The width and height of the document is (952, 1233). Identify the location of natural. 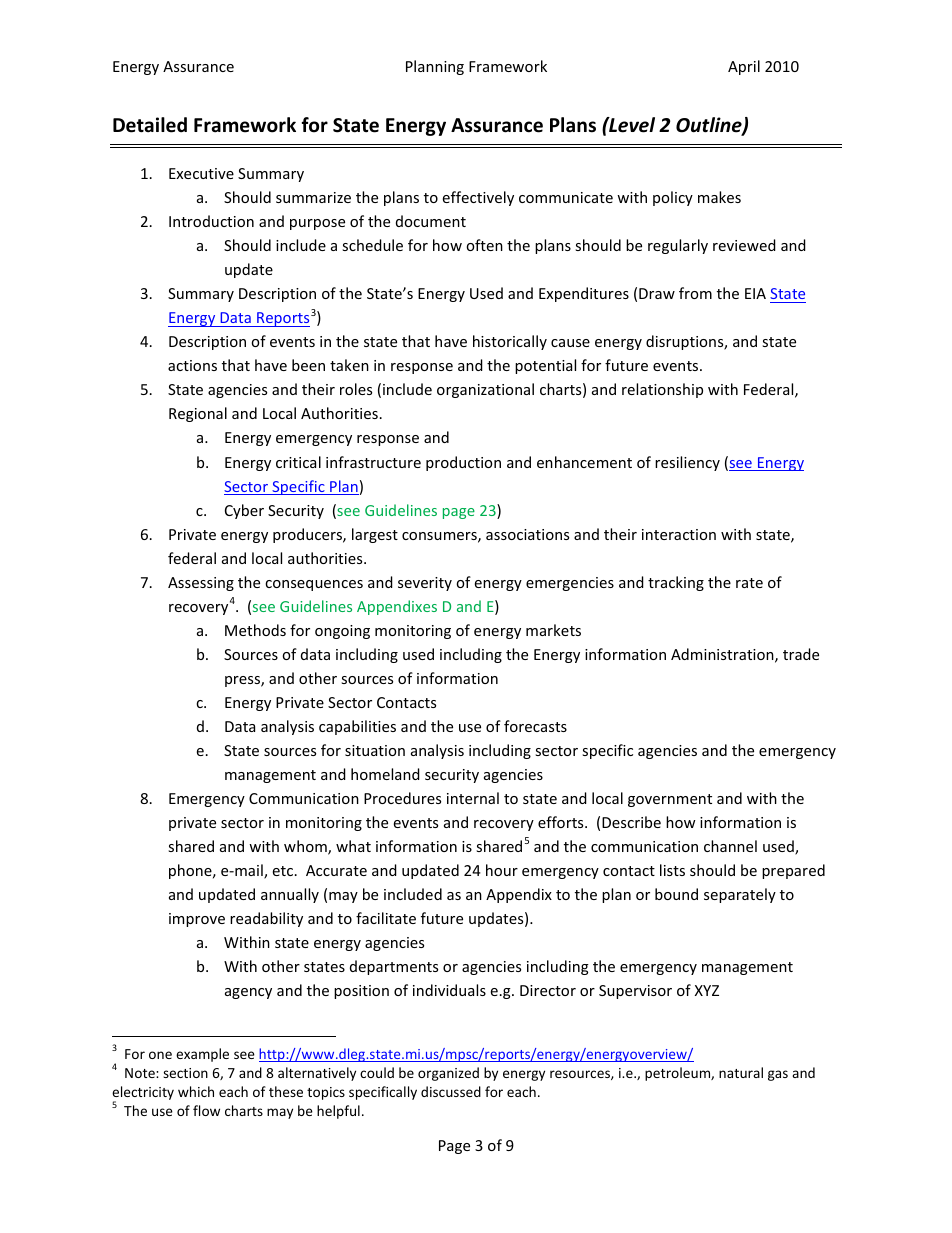
(741, 1072).
